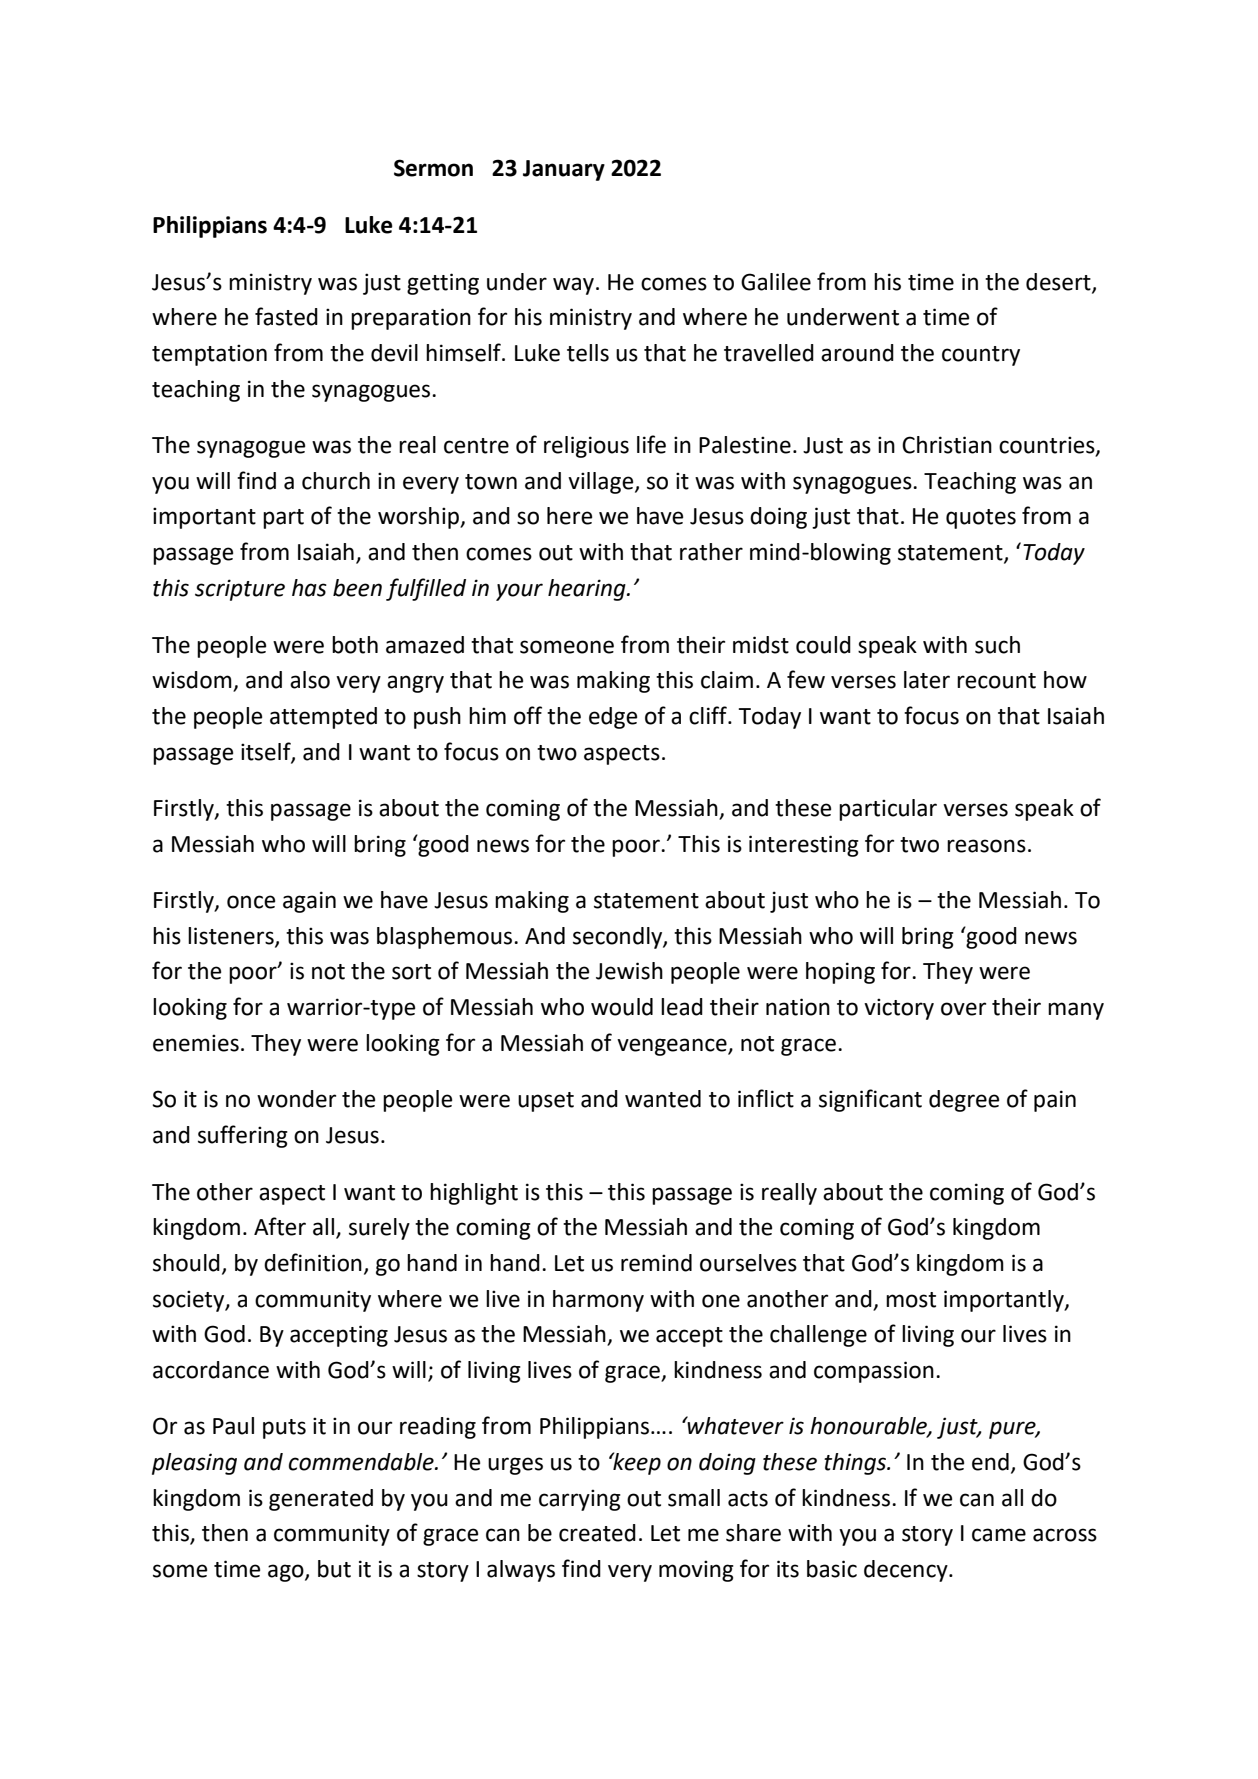 This page has width=1258, height=1779. Describe the element at coordinates (286, 316) in the page. I see `fasted` at that location.
